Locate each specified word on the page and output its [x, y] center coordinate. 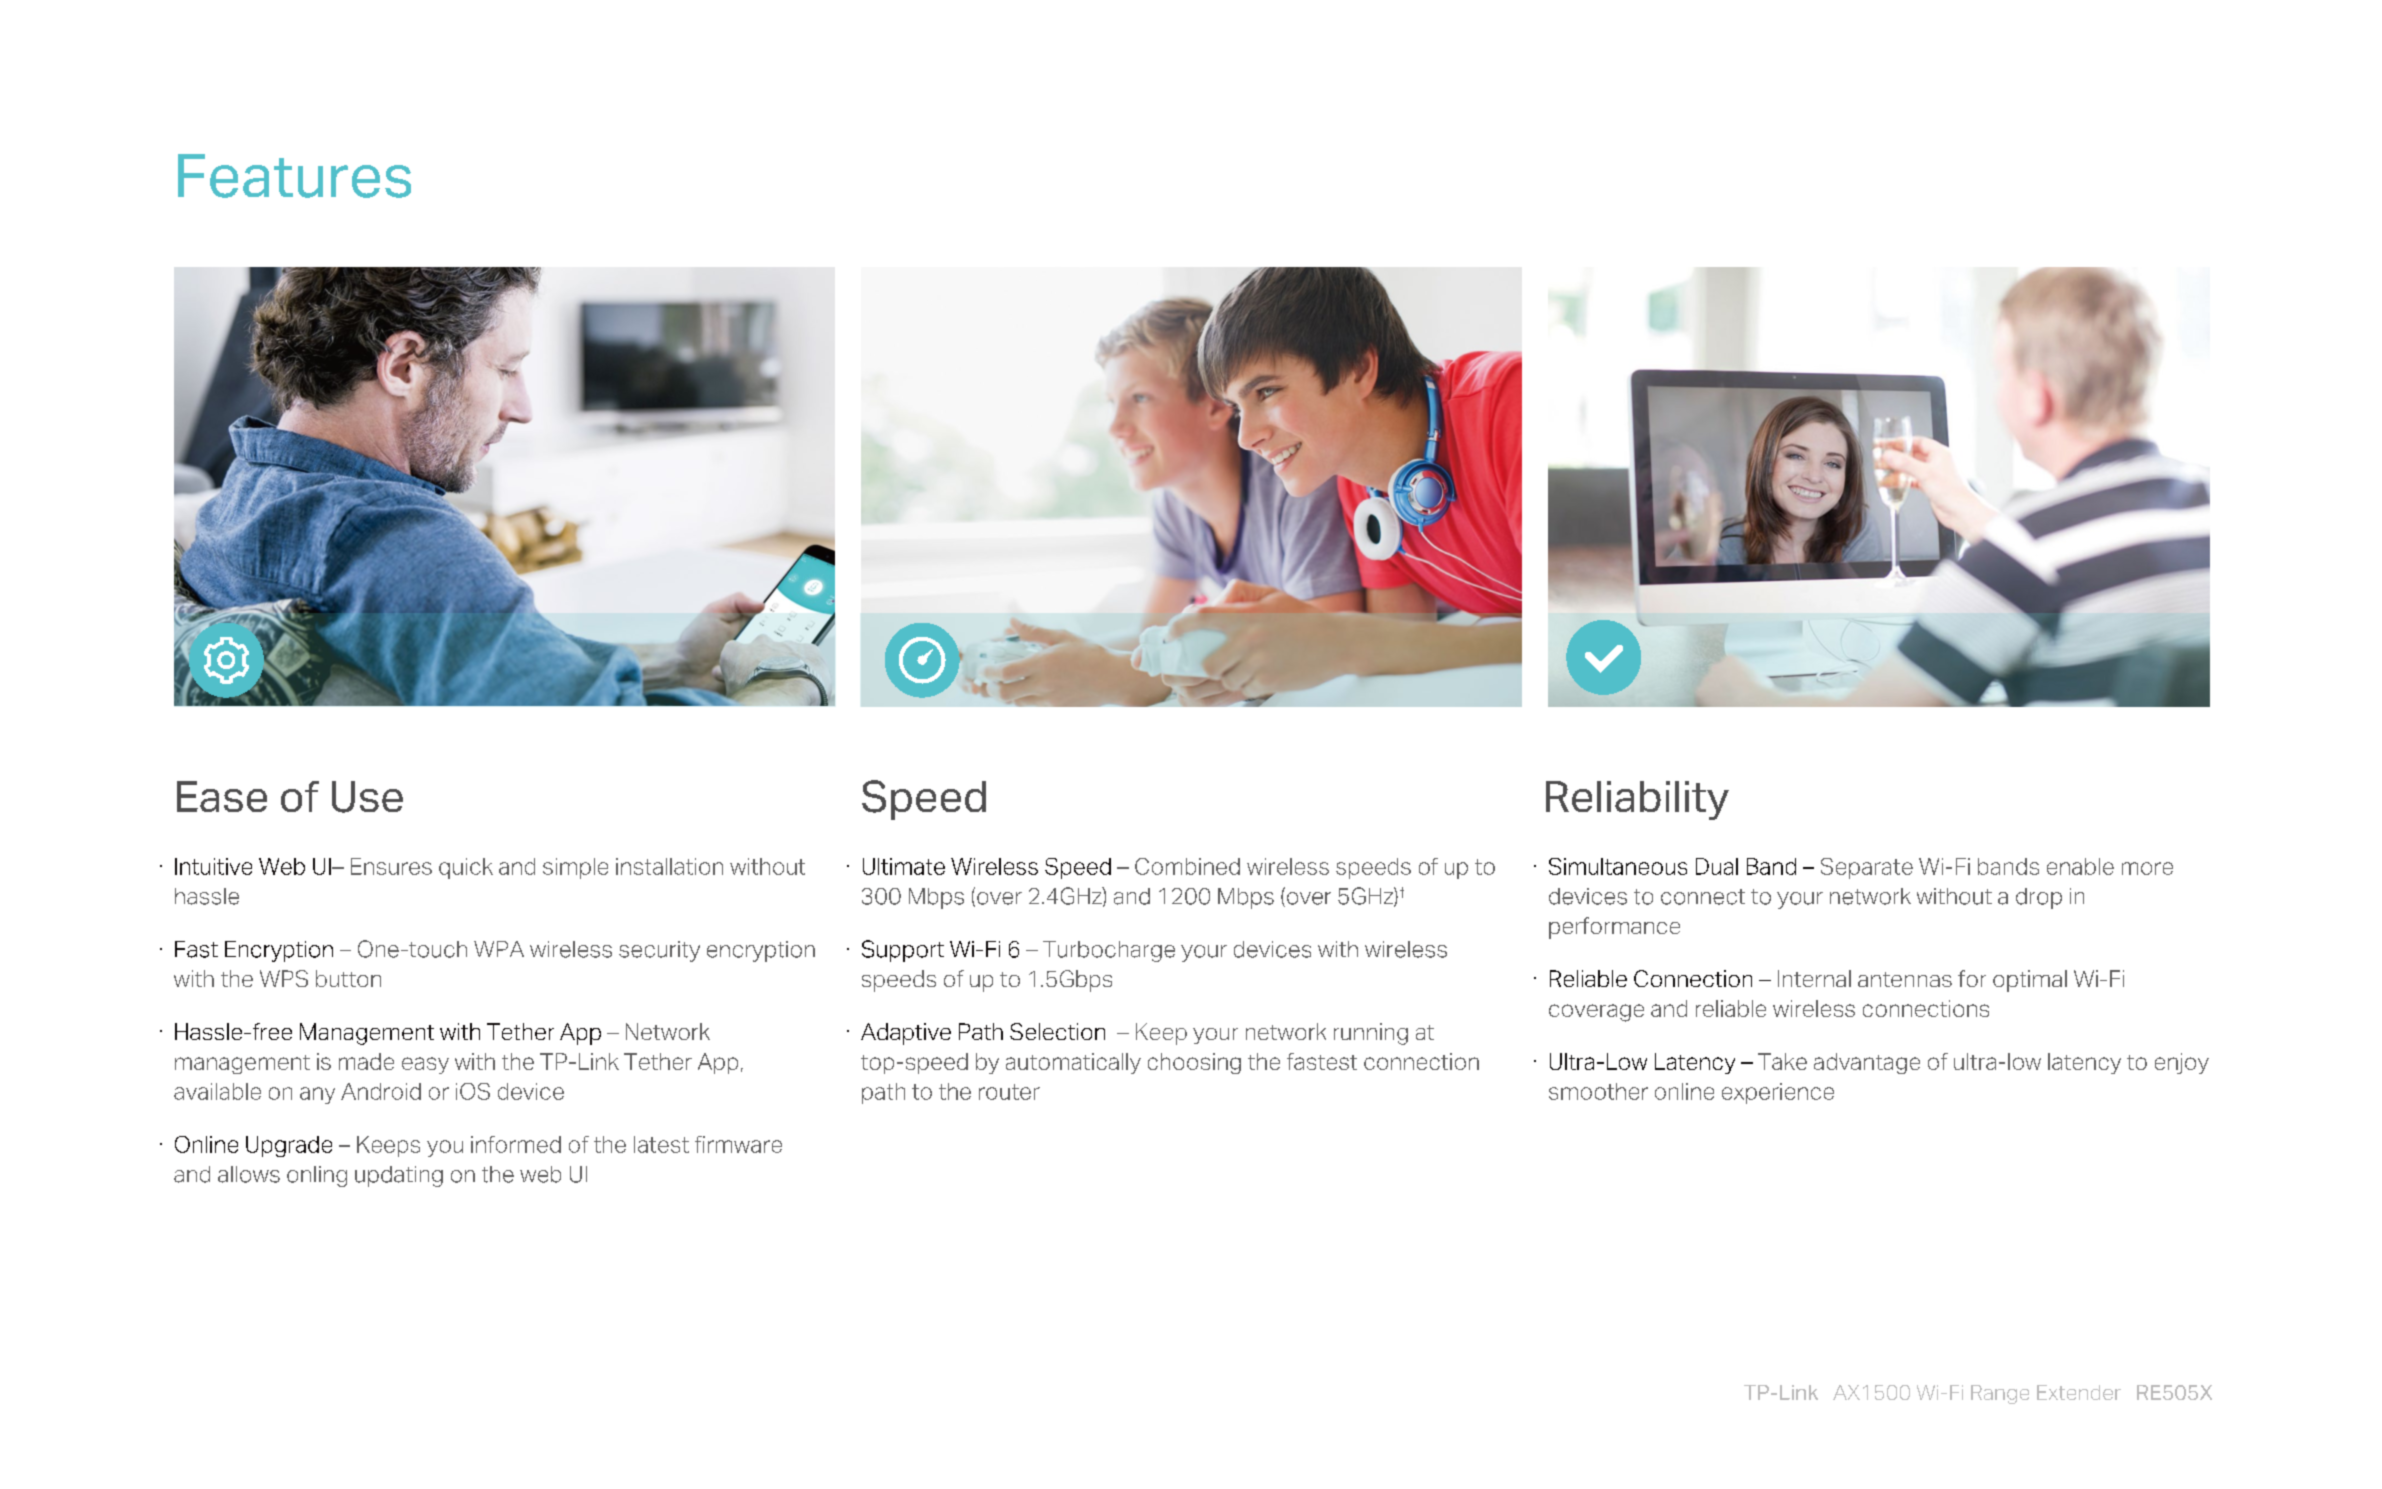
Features [294, 176]
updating [399, 1176]
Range [2000, 1394]
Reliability [1637, 800]
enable [2080, 866]
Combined [1187, 866]
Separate [1867, 868]
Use [367, 797]
